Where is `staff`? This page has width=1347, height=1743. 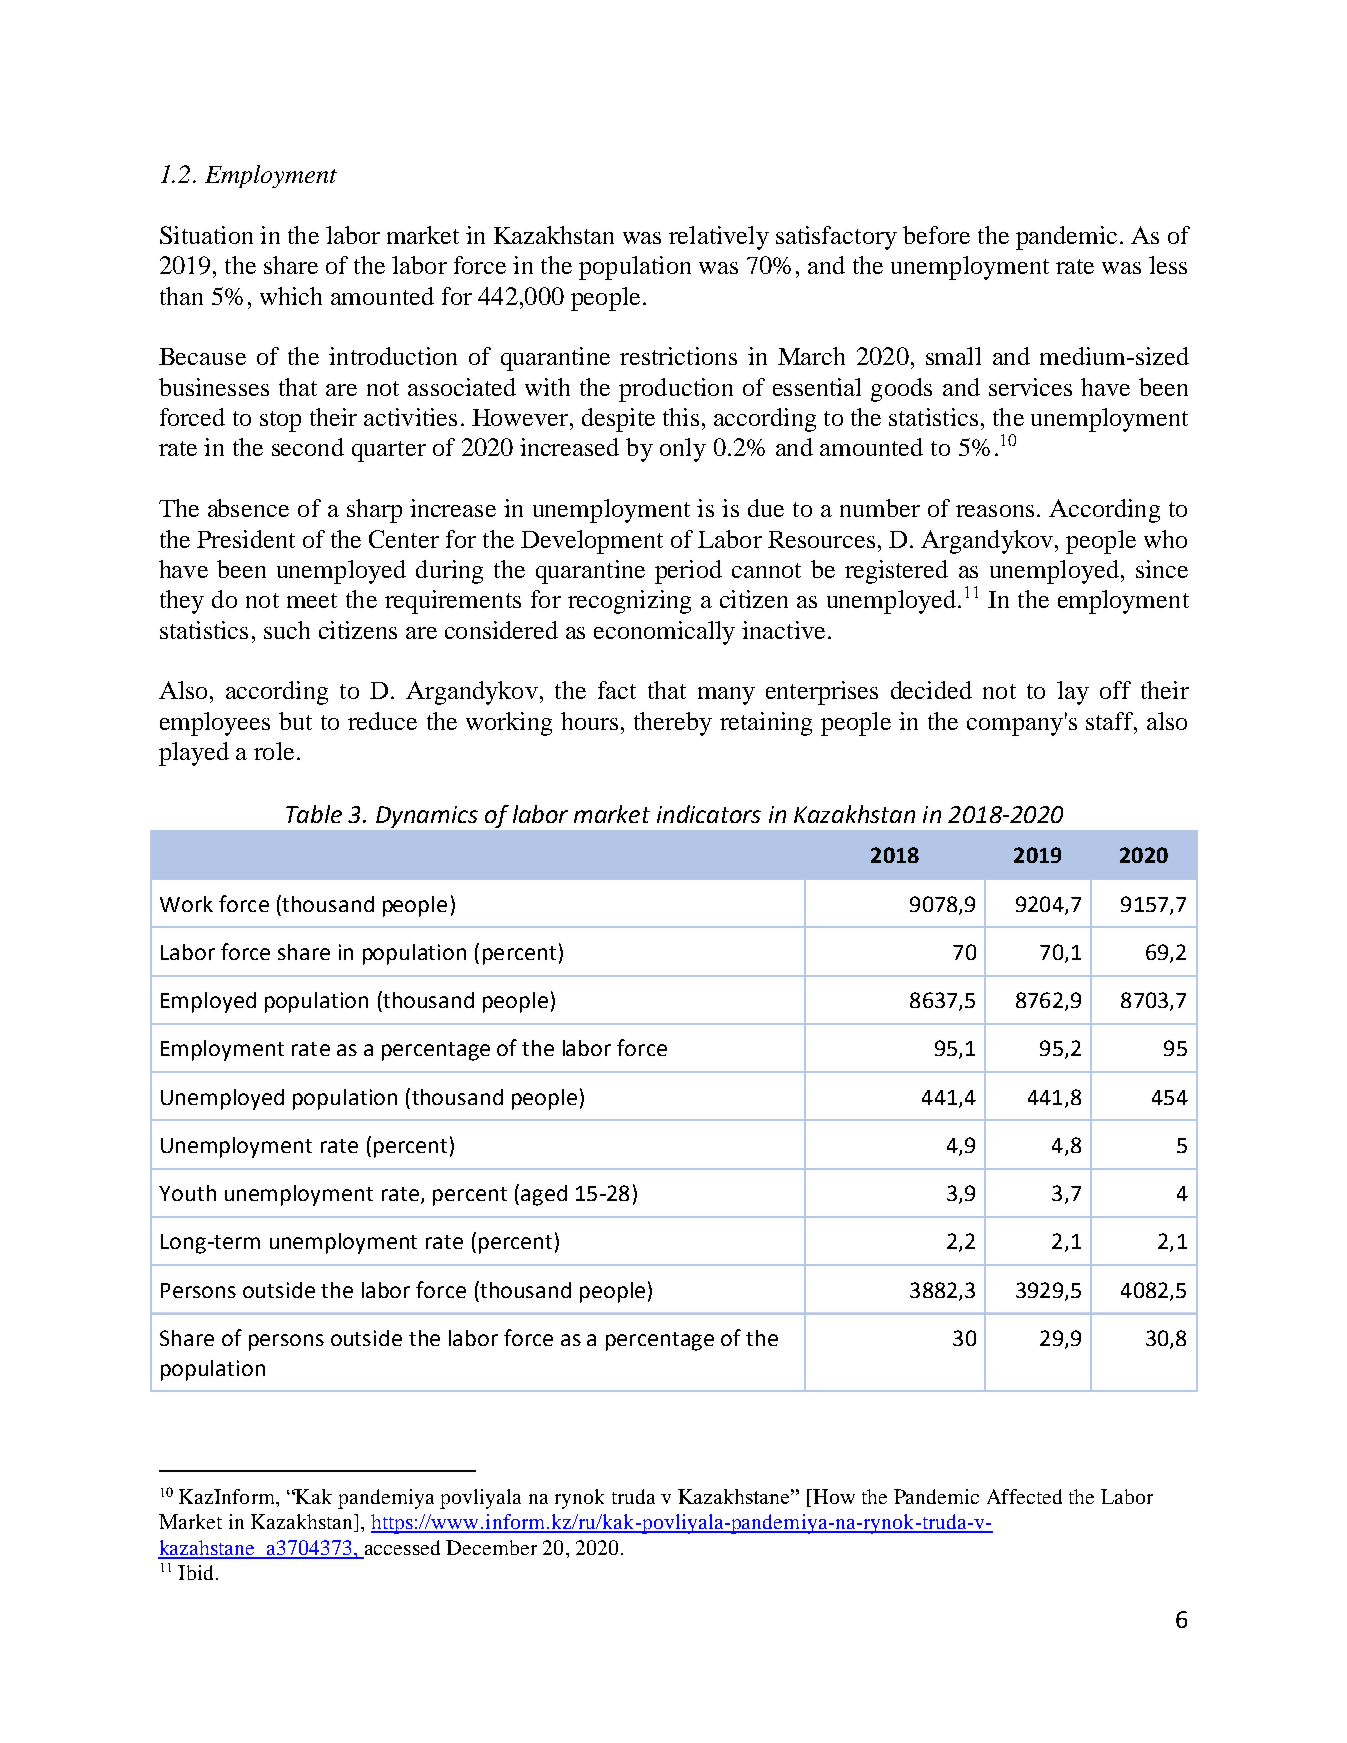
staff is located at coordinates (1111, 721).
